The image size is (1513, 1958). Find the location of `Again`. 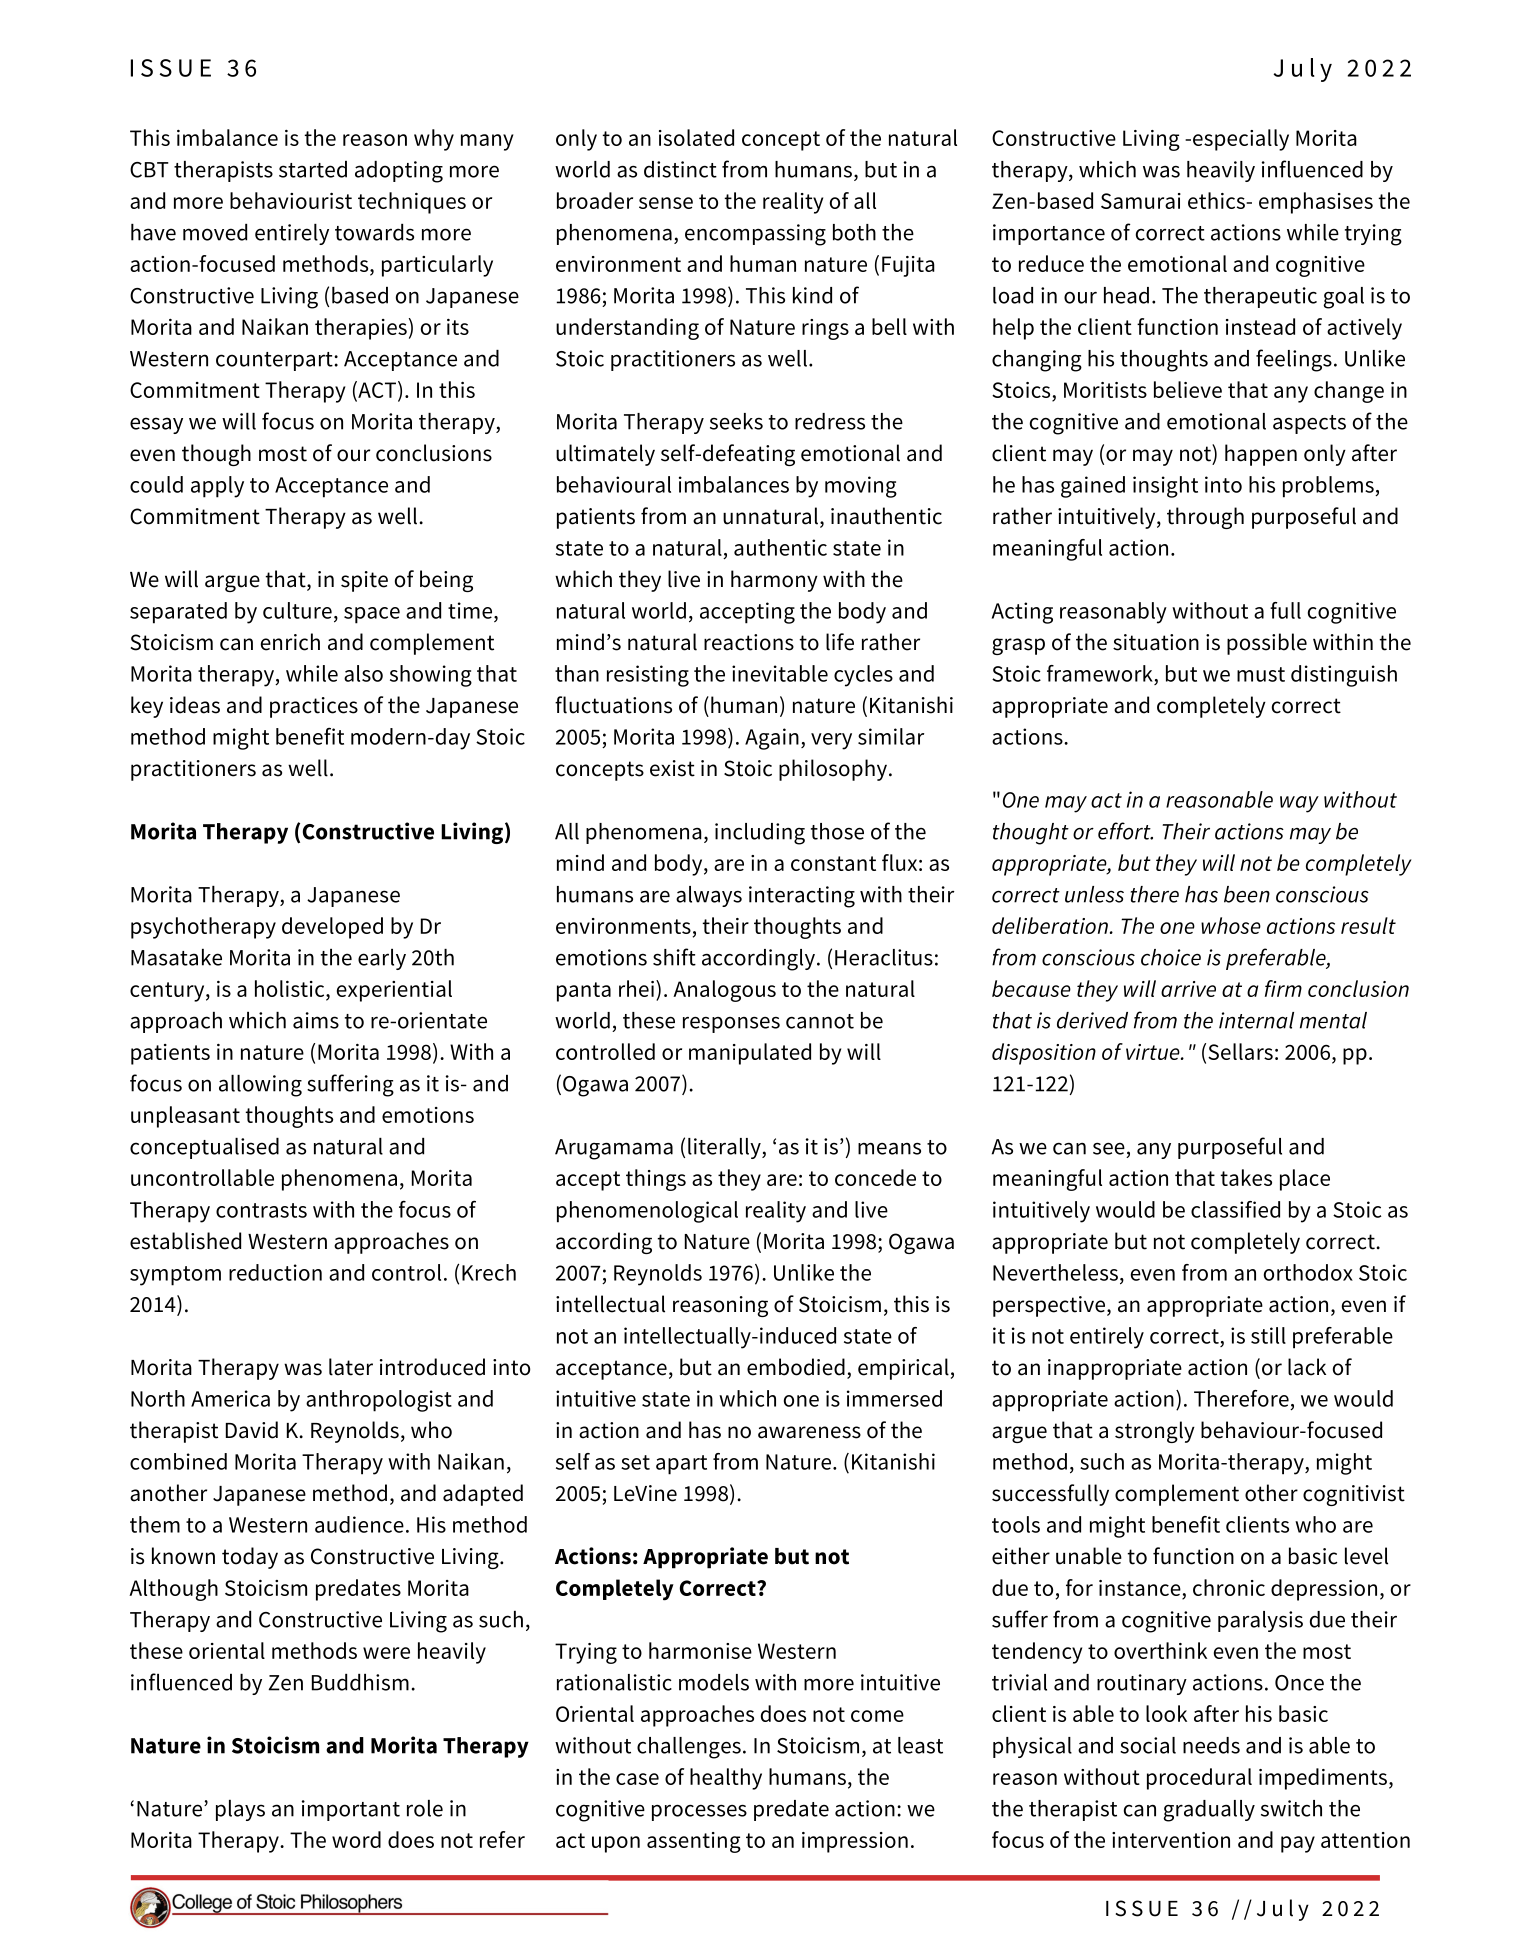

Again is located at coordinates (772, 739).
